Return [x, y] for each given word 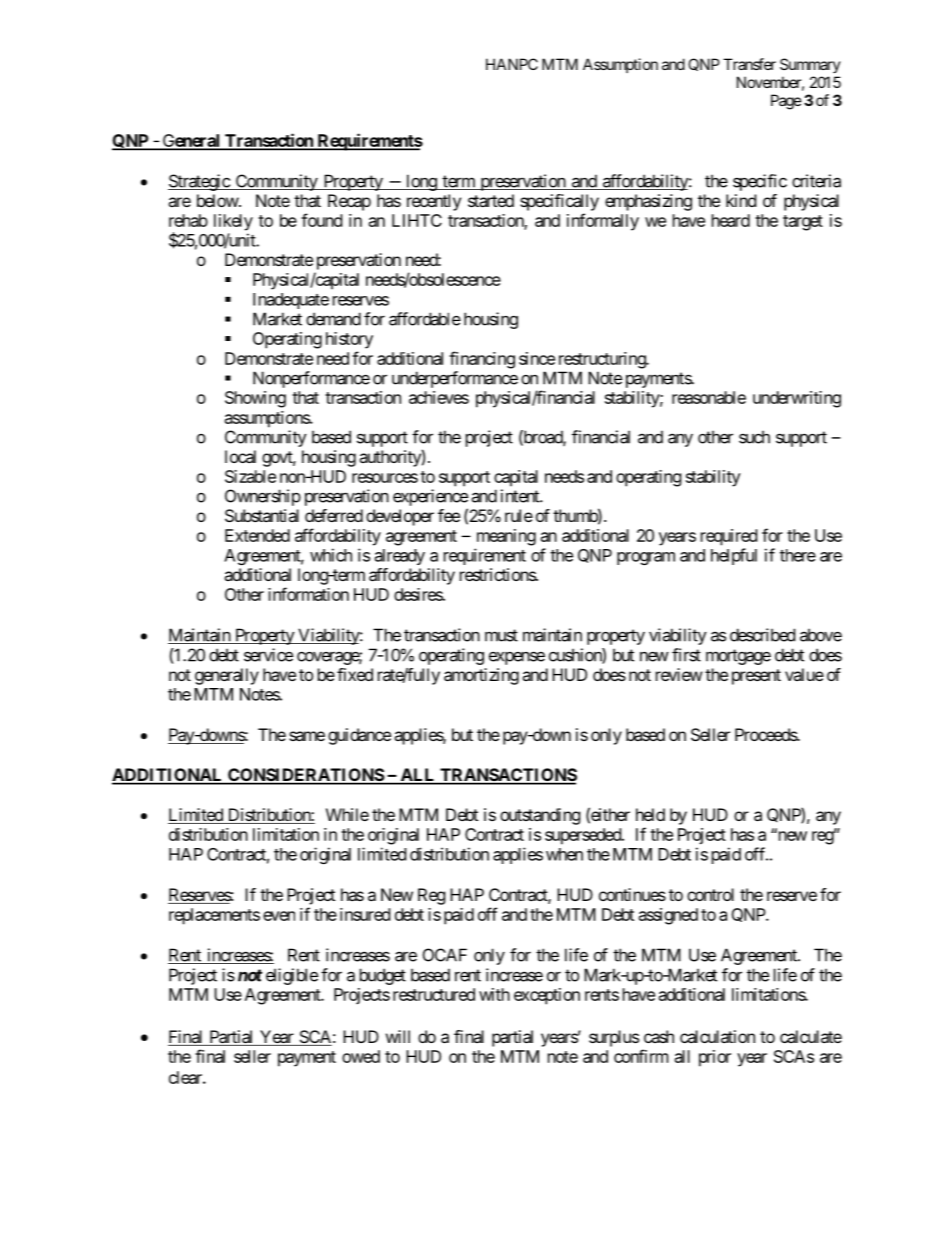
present [756, 677]
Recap [349, 202]
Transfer [749, 64]
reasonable [709, 397]
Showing [255, 399]
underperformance [455, 379]
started [491, 200]
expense [517, 658]
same [307, 736]
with [494, 994]
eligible [292, 976]
